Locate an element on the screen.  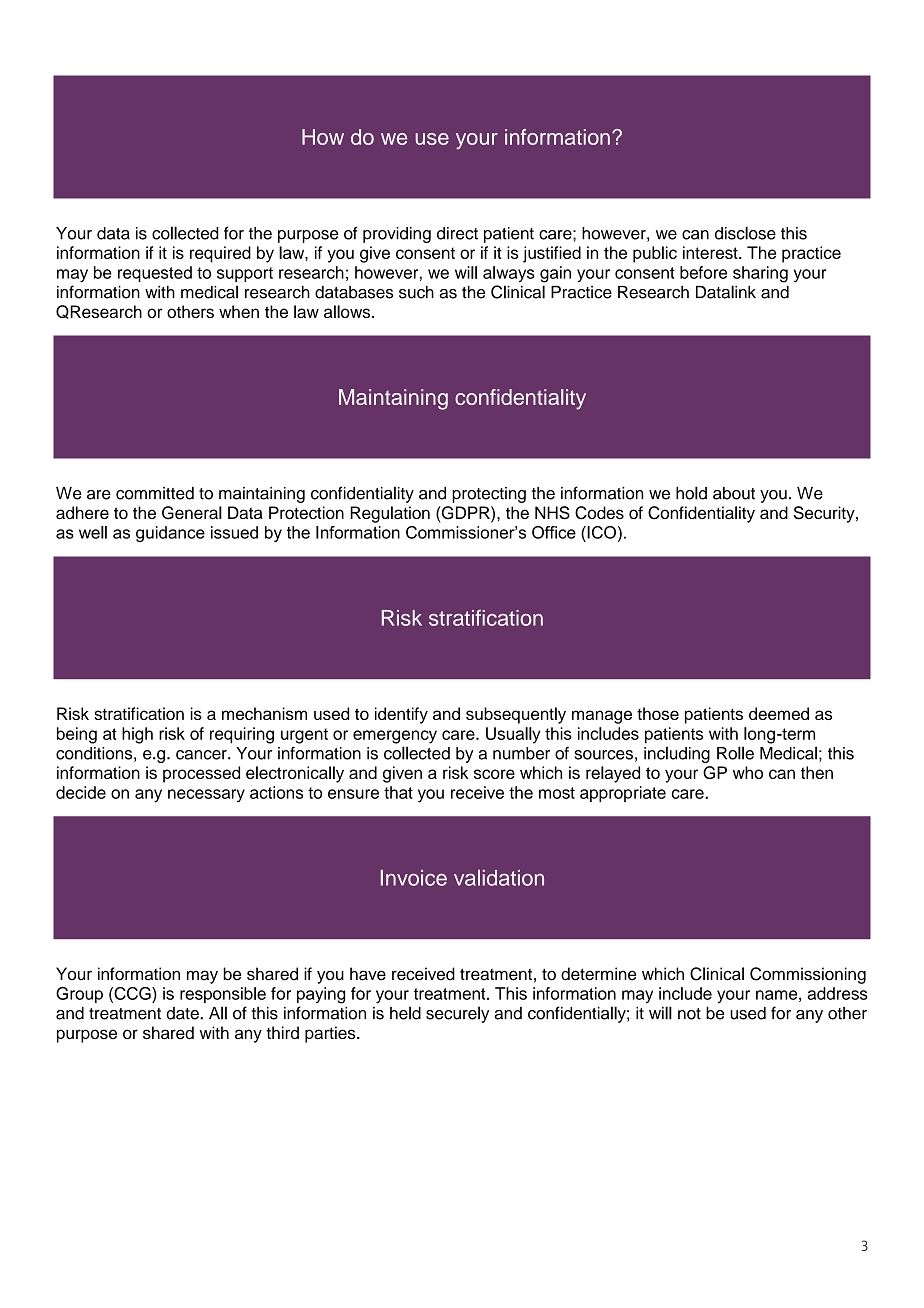
requested is located at coordinates (155, 274).
